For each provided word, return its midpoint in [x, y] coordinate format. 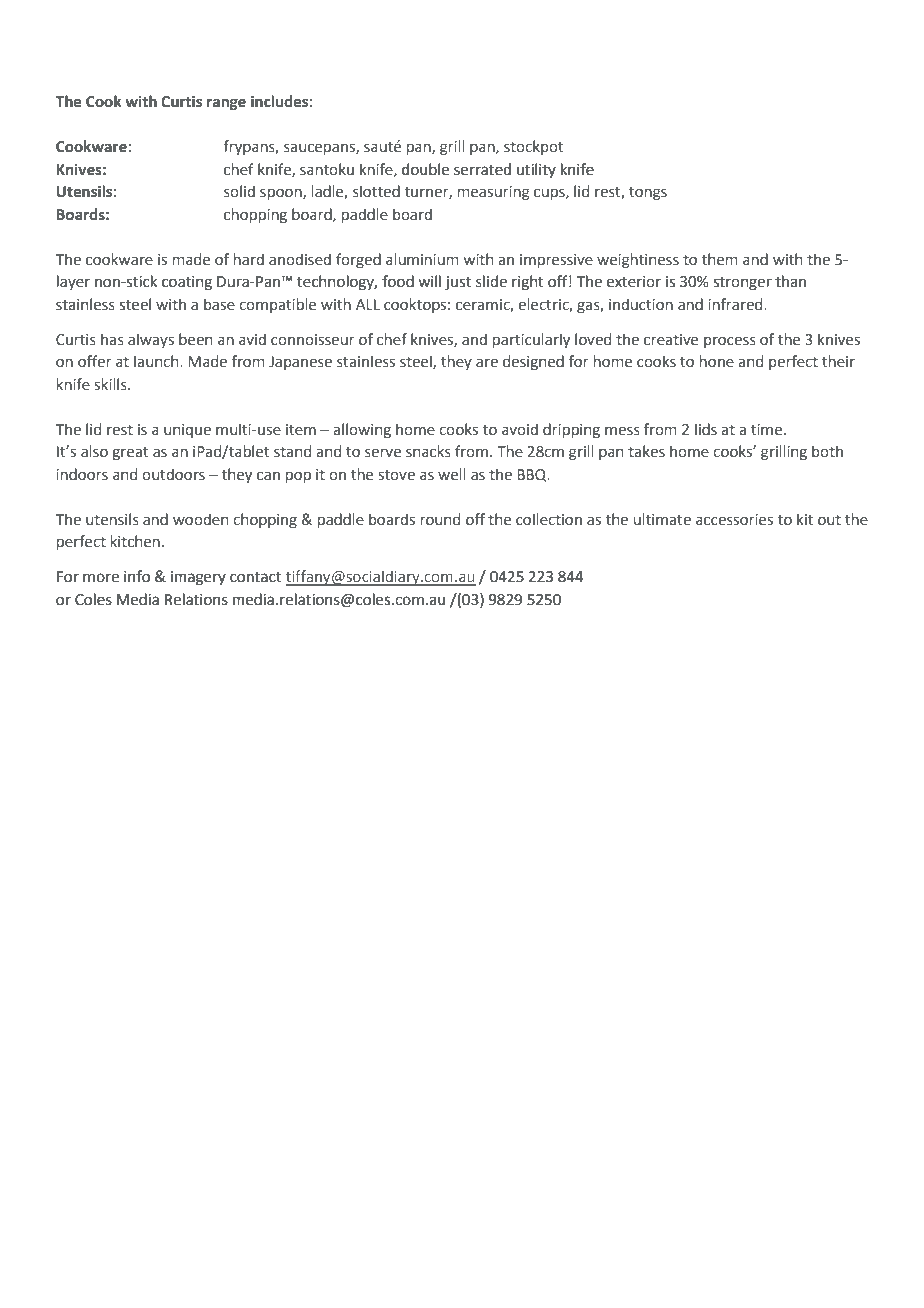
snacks [428, 451]
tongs [648, 193]
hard [249, 259]
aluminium [422, 259]
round [440, 519]
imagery [198, 578]
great [130, 453]
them [719, 259]
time [768, 430]
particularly [531, 340]
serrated [482, 169]
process [730, 342]
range [226, 104]
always [151, 340]
